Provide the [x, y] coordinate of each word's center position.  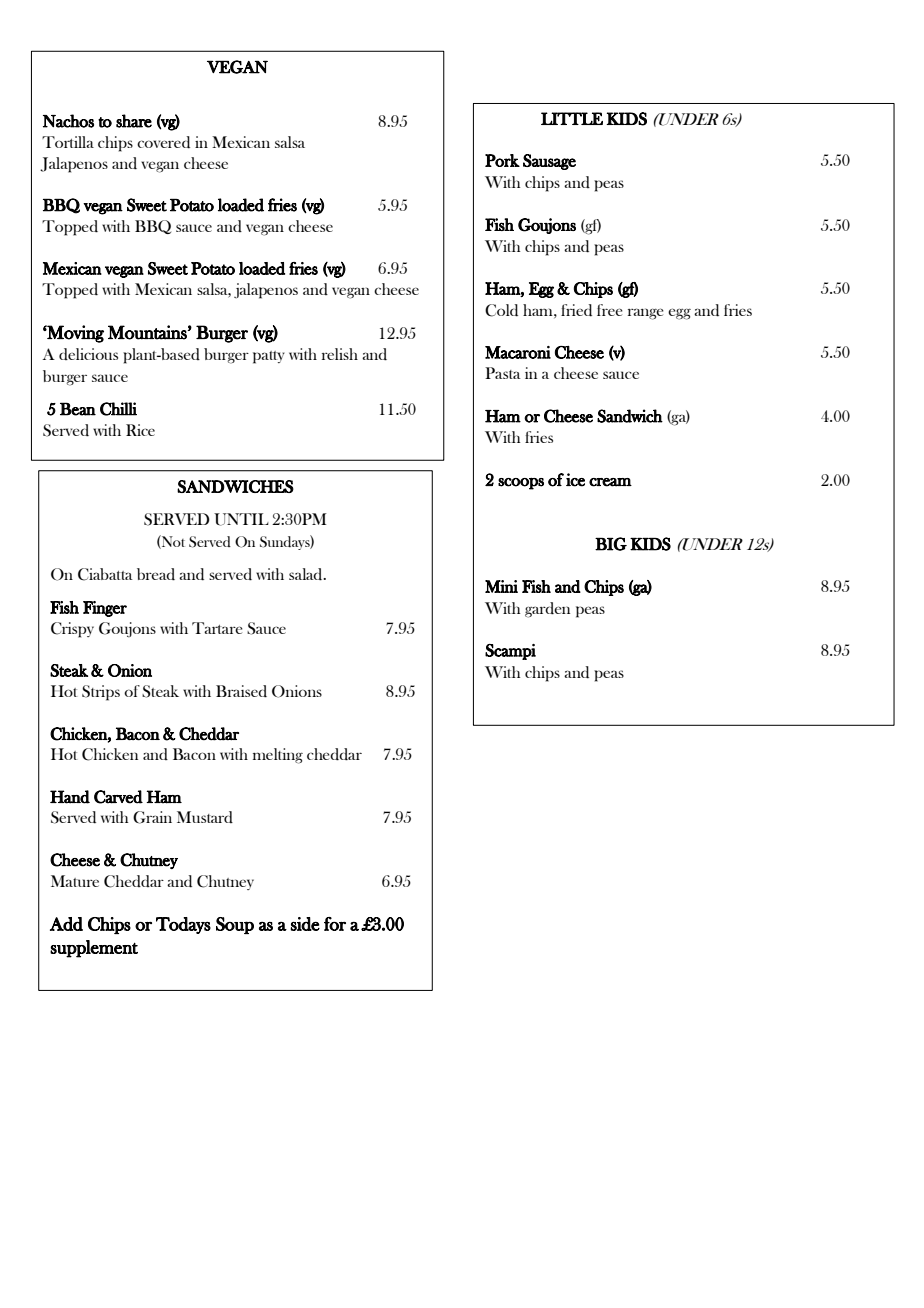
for [335, 924]
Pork [502, 160]
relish [340, 354]
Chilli [118, 409]
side [305, 924]
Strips [101, 693]
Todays [183, 925]
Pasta [503, 373]
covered [163, 142]
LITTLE [572, 118]
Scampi [510, 652]
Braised [241, 691]
